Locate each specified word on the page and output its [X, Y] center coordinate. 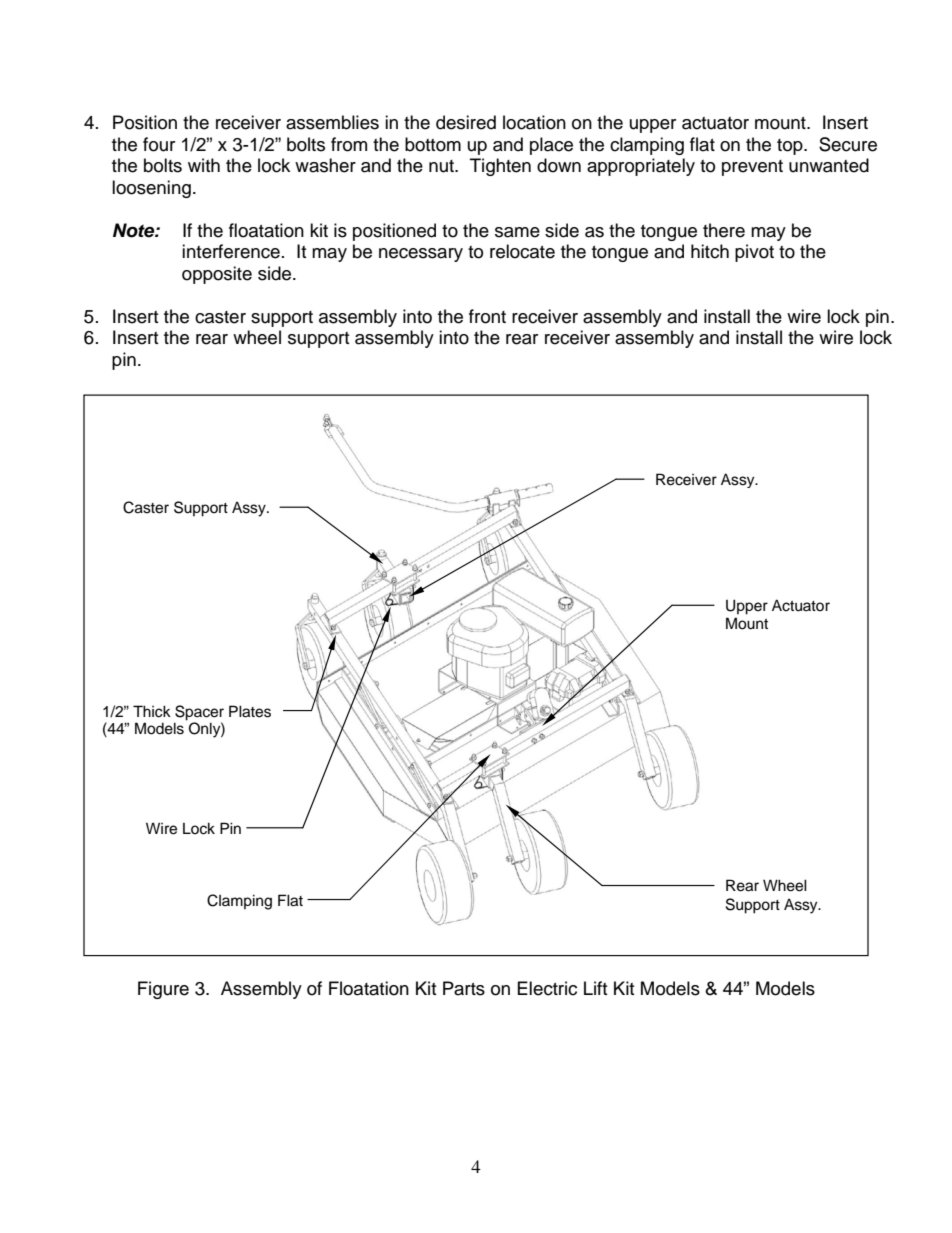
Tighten [500, 167]
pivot [754, 253]
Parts [464, 988]
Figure [163, 990]
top [791, 147]
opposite [217, 275]
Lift [595, 988]
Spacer [199, 713]
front [487, 316]
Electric [547, 988]
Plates [250, 711]
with [204, 165]
